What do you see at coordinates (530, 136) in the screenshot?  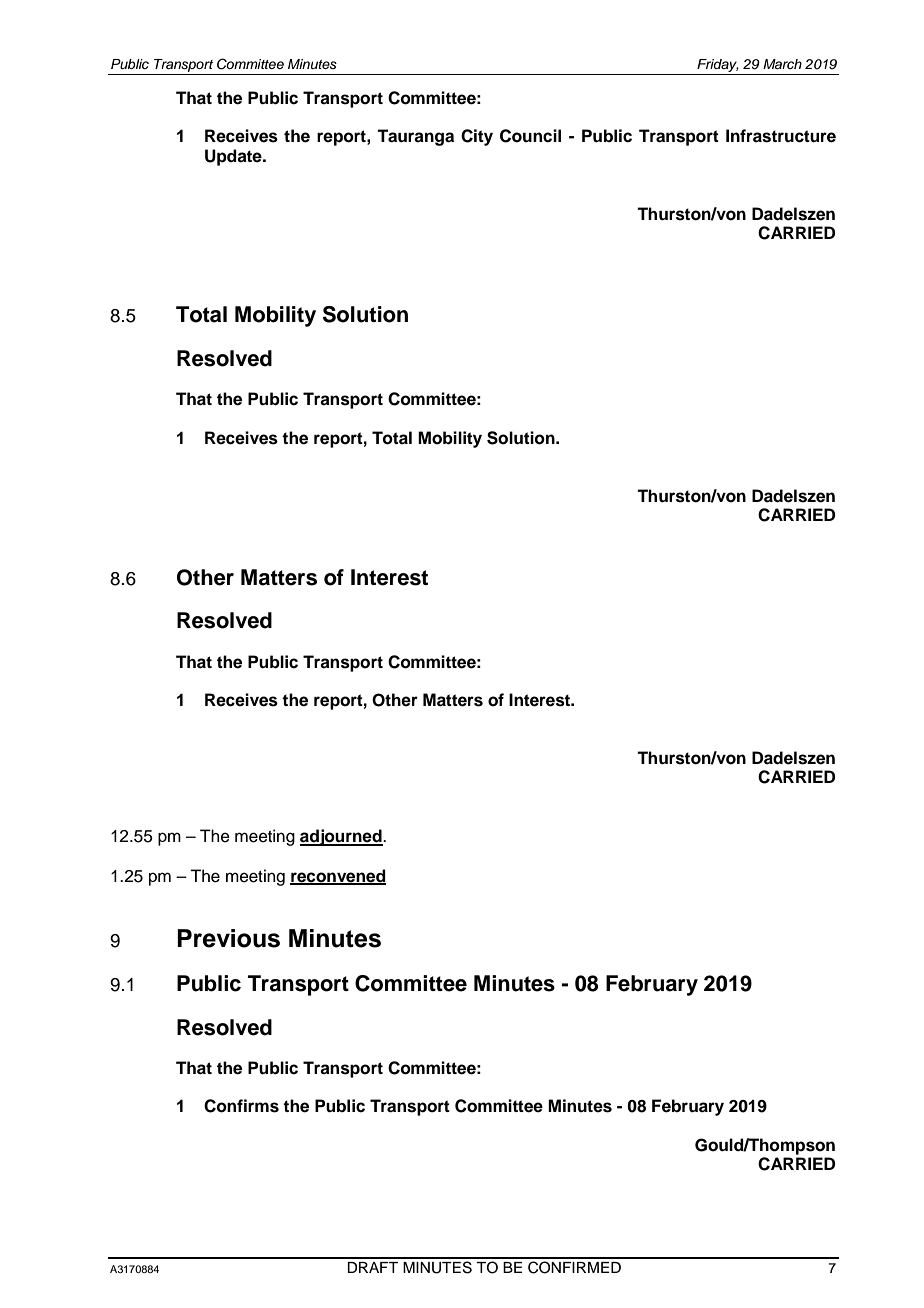 I see `Council` at bounding box center [530, 136].
